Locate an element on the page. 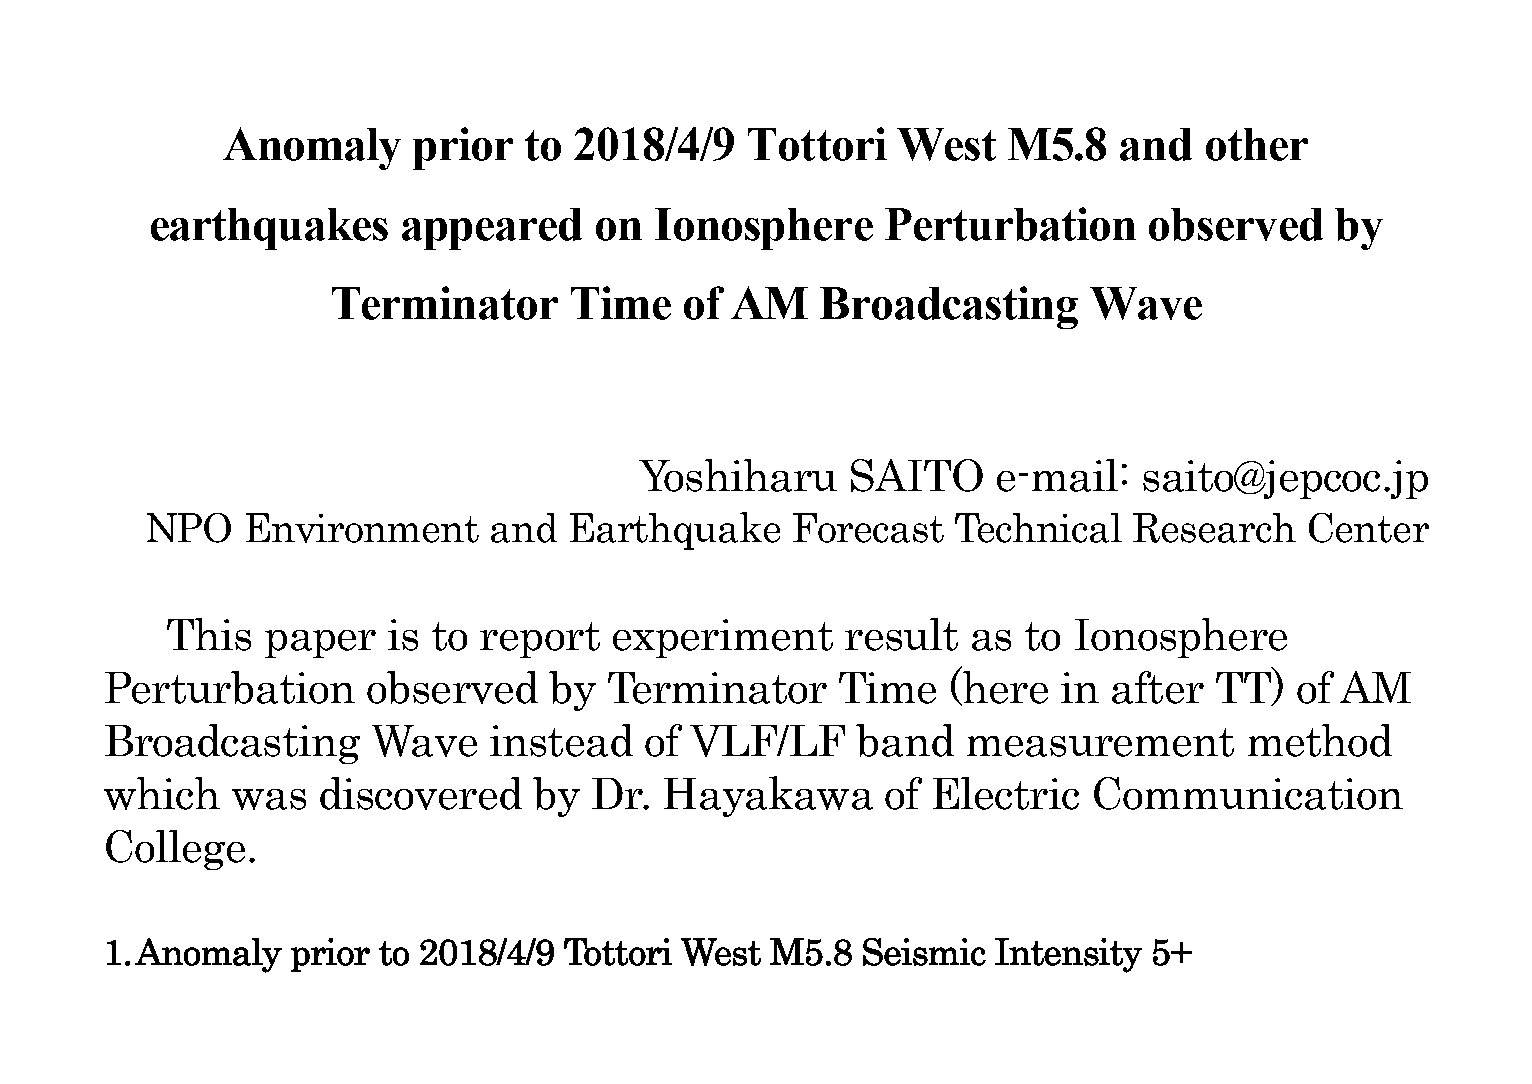 This page has height=1084, width=1532. paper is located at coordinates (320, 644).
